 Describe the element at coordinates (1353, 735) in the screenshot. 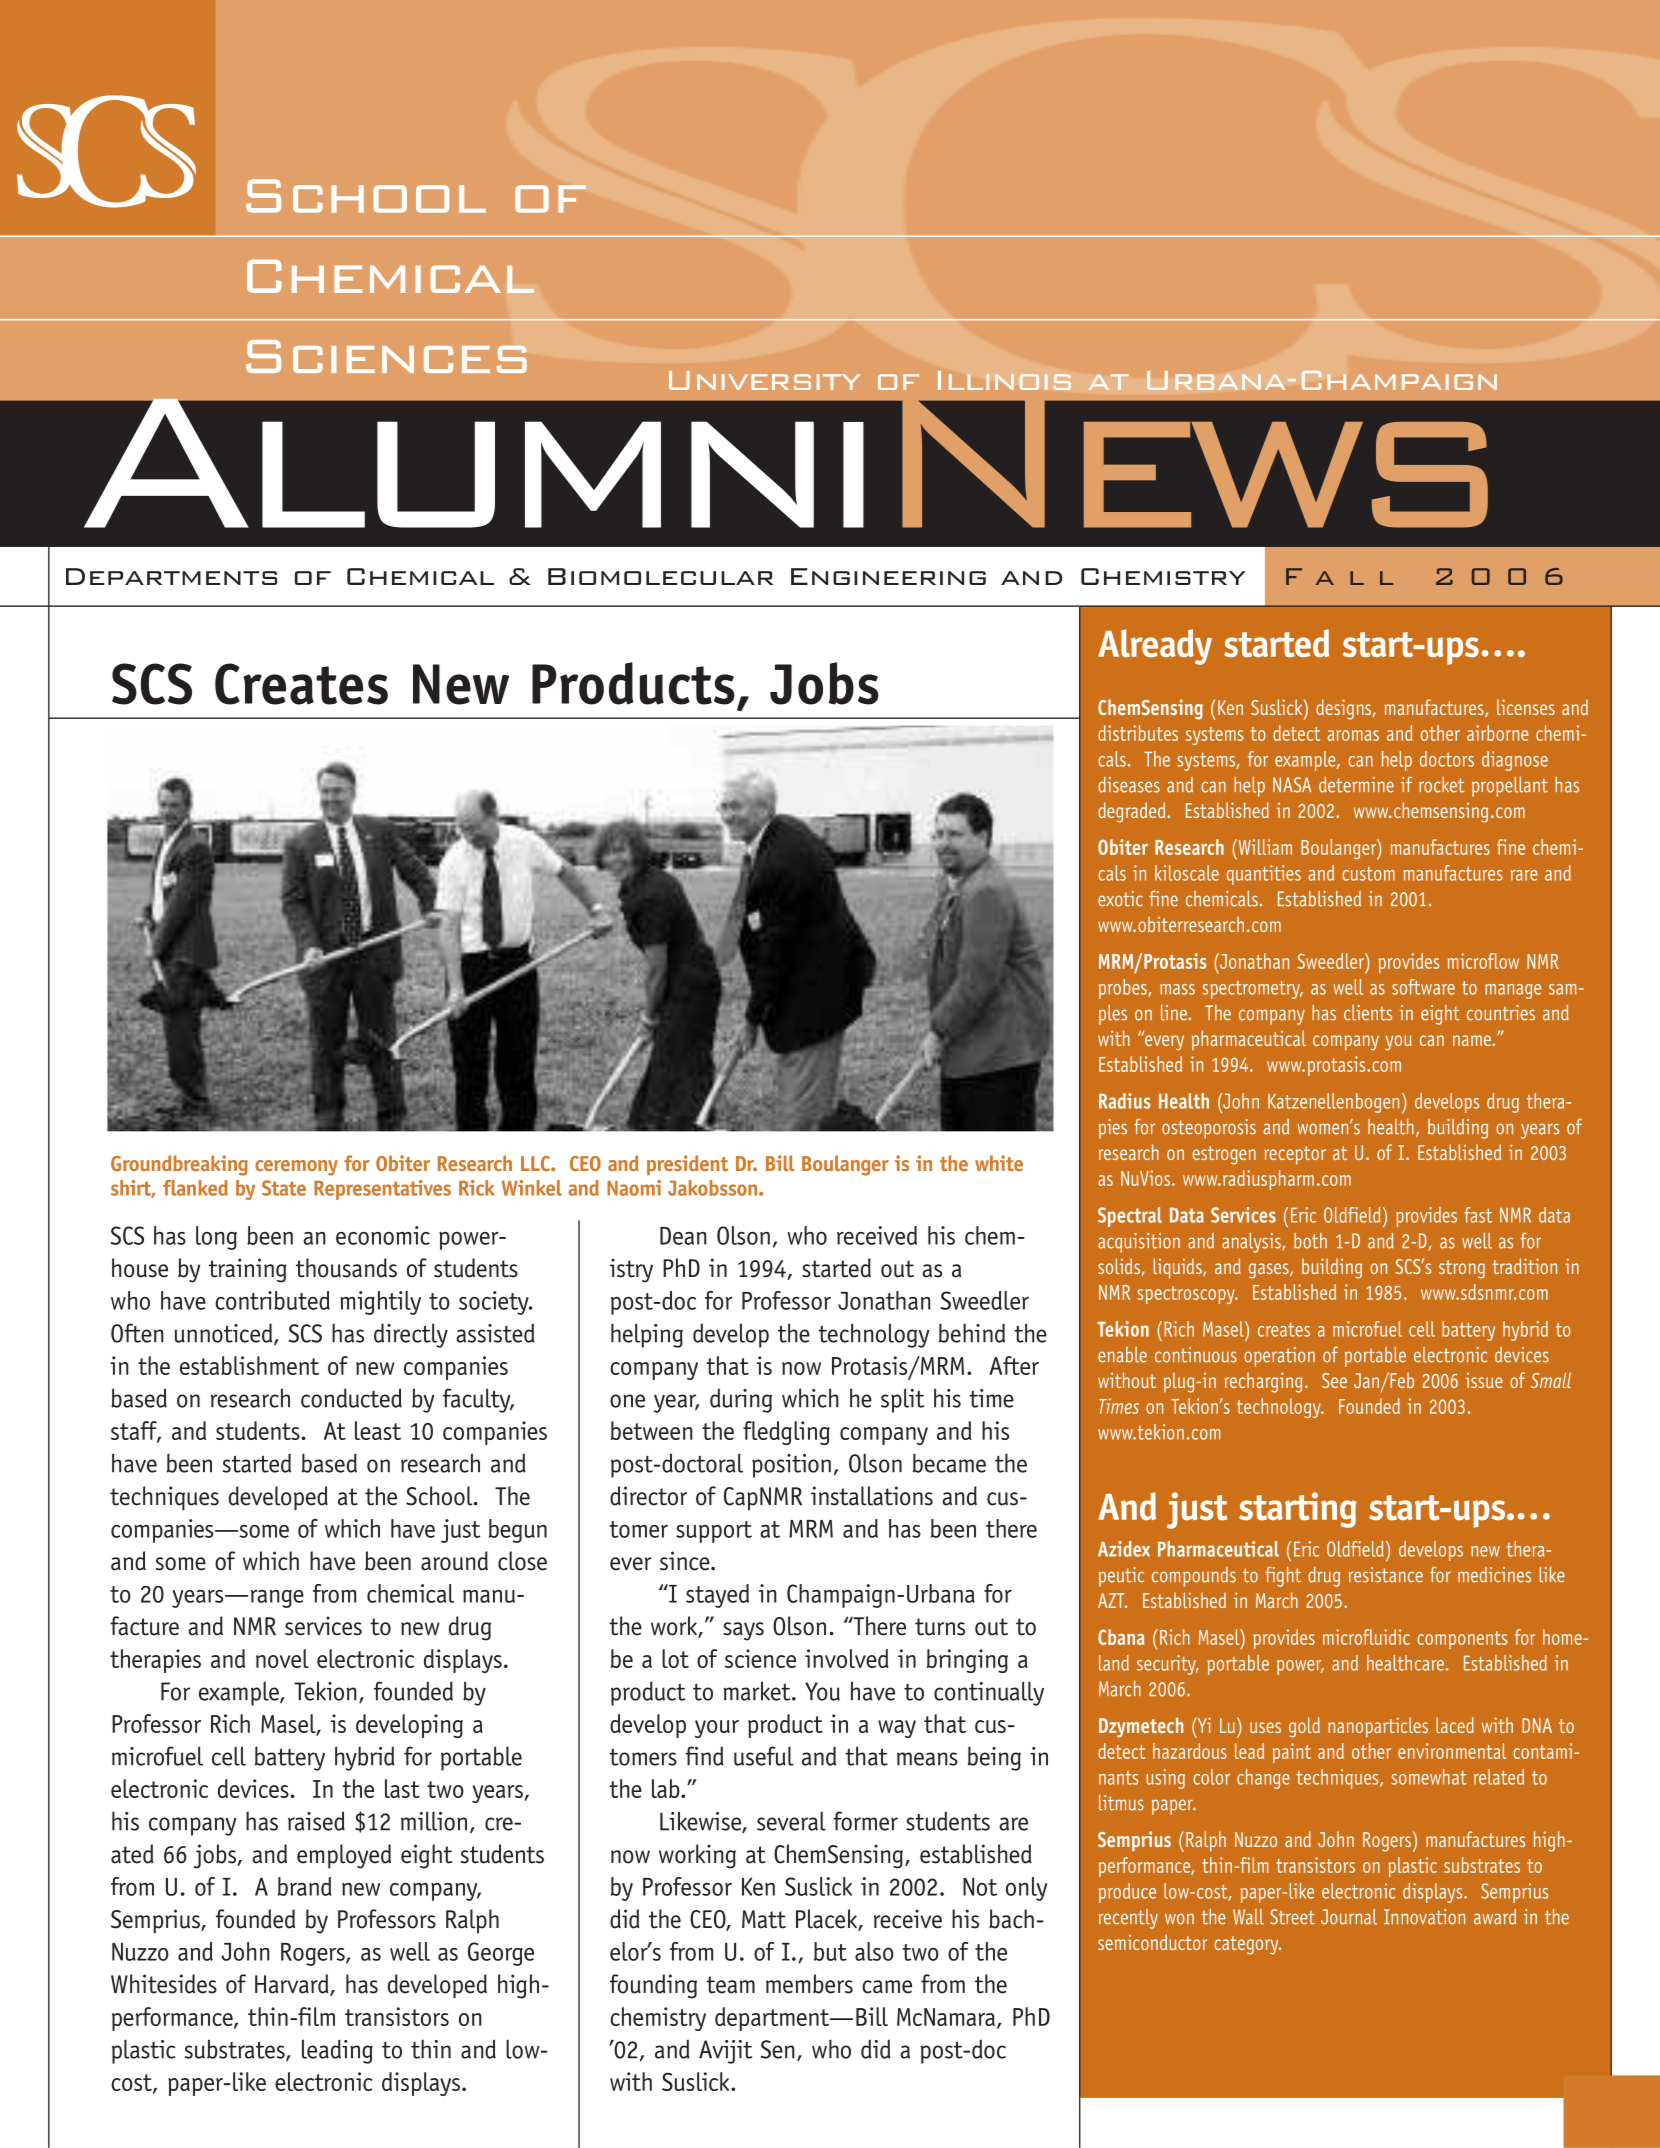

I see `aromas` at that location.
